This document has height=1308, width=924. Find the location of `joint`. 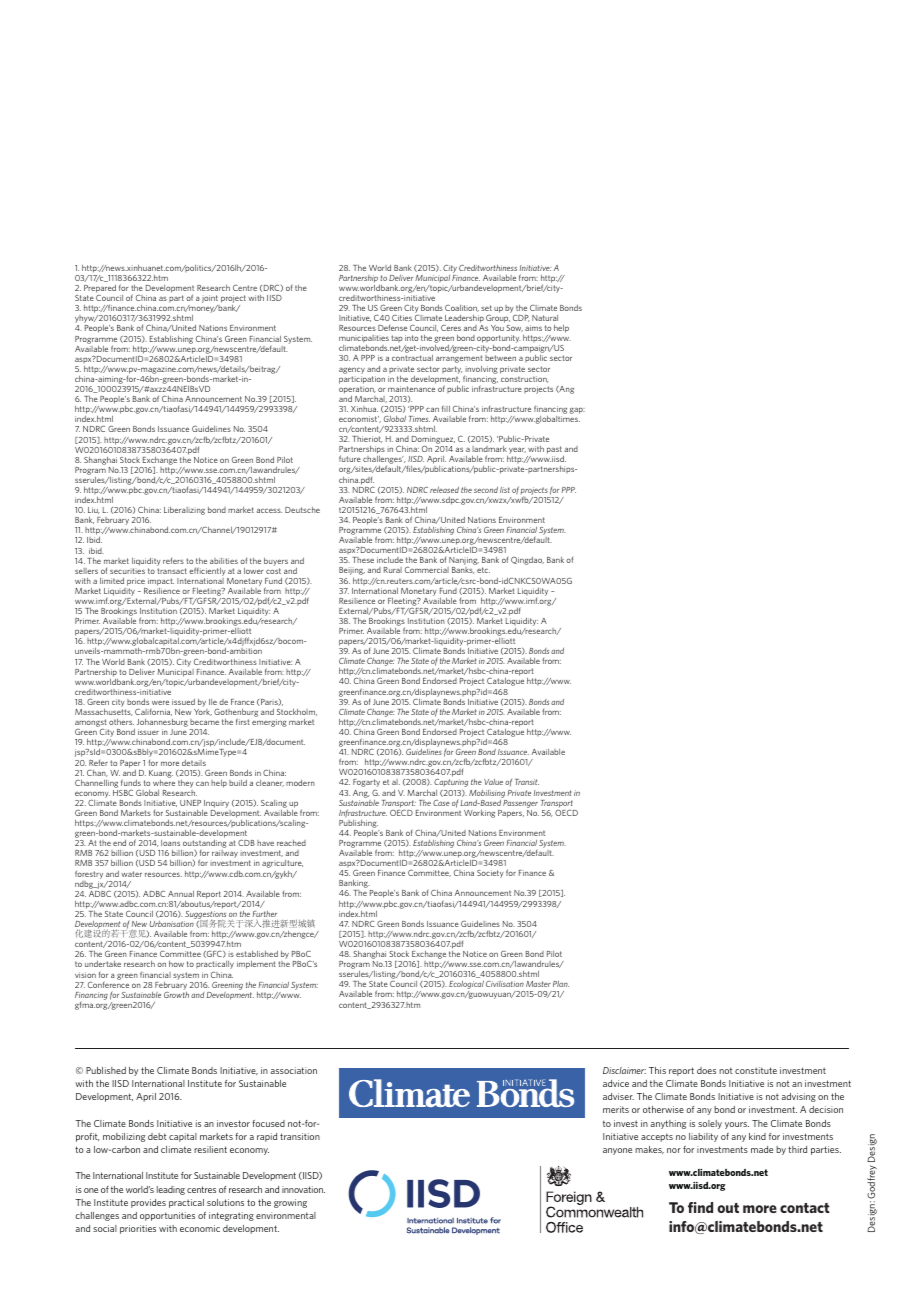

joint is located at coordinates (211, 300).
